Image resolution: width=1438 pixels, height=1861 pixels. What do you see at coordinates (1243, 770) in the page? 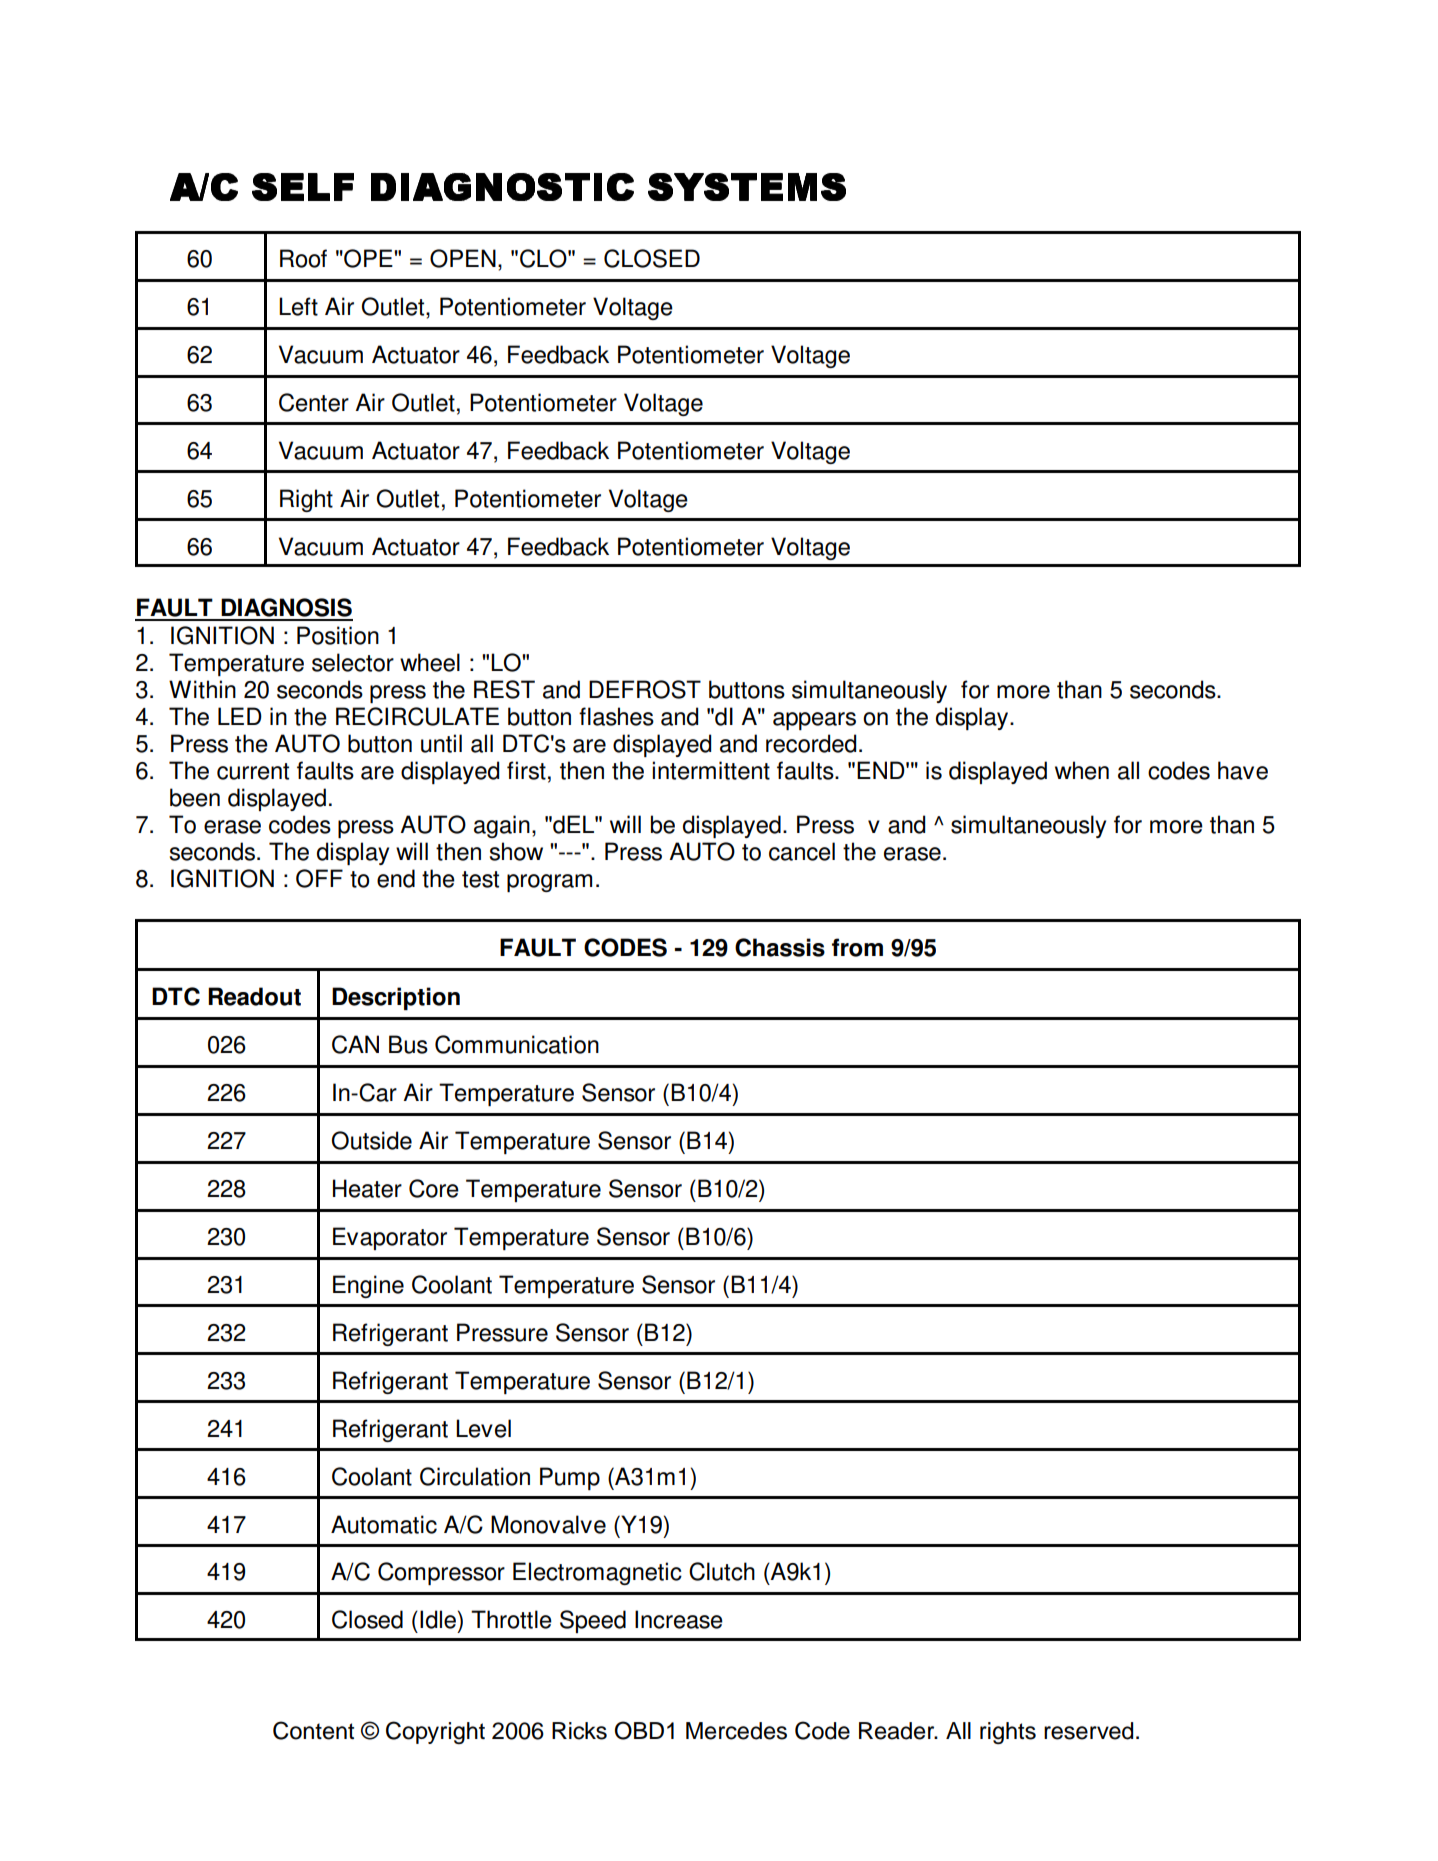
I see `have` at bounding box center [1243, 770].
